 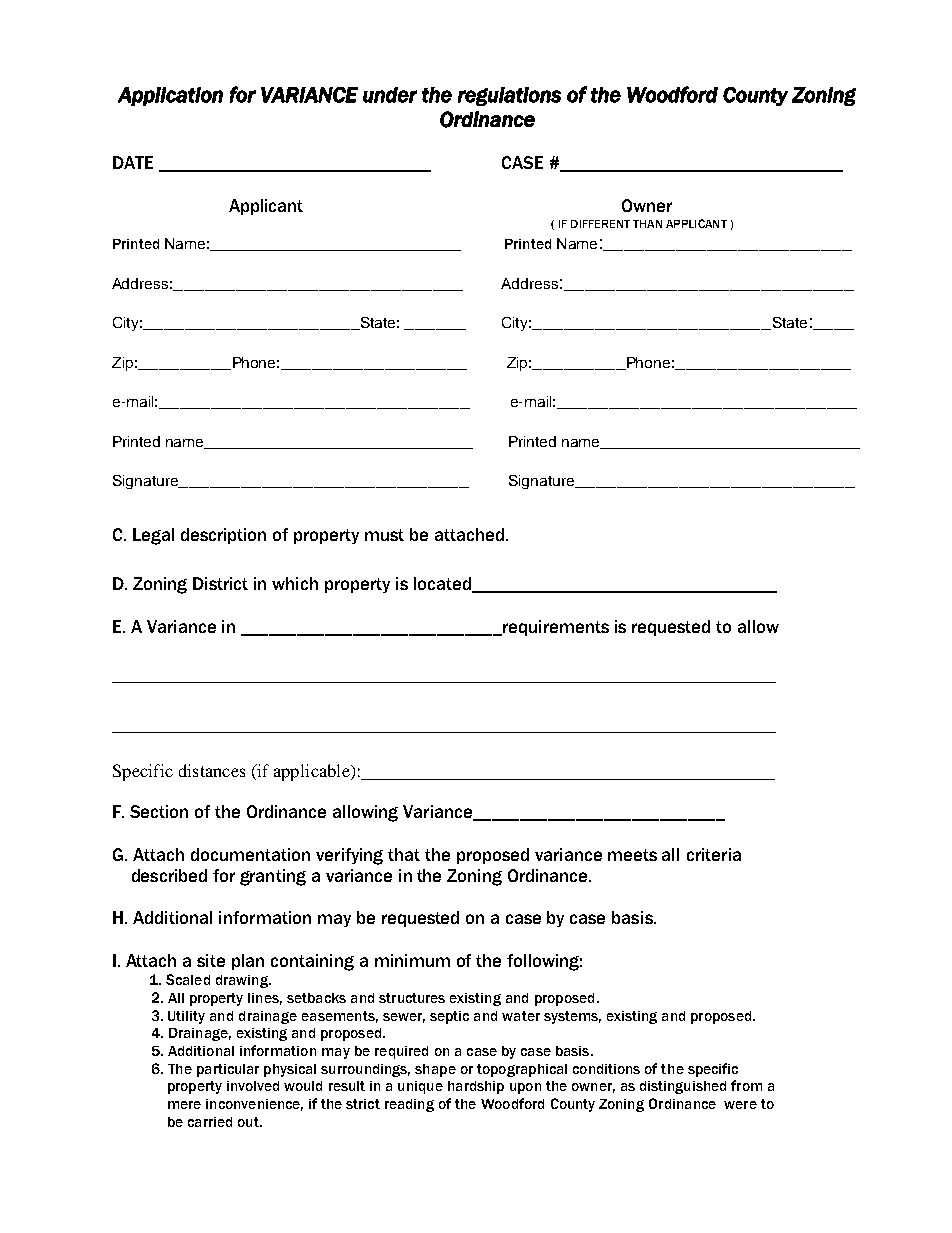 What do you see at coordinates (170, 96) in the screenshot?
I see `Application` at bounding box center [170, 96].
